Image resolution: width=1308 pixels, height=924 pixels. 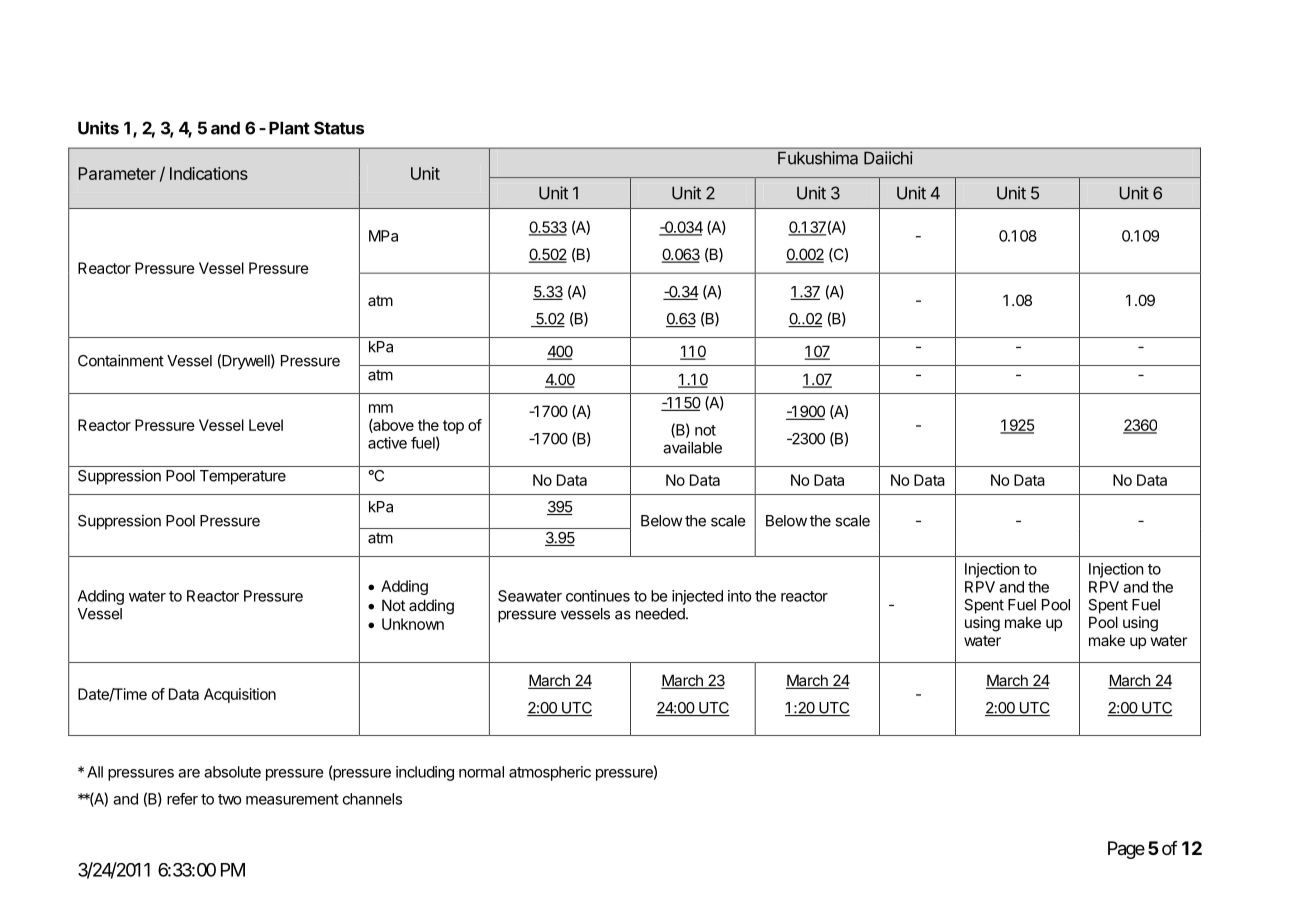 I want to click on into, so click(x=739, y=596).
